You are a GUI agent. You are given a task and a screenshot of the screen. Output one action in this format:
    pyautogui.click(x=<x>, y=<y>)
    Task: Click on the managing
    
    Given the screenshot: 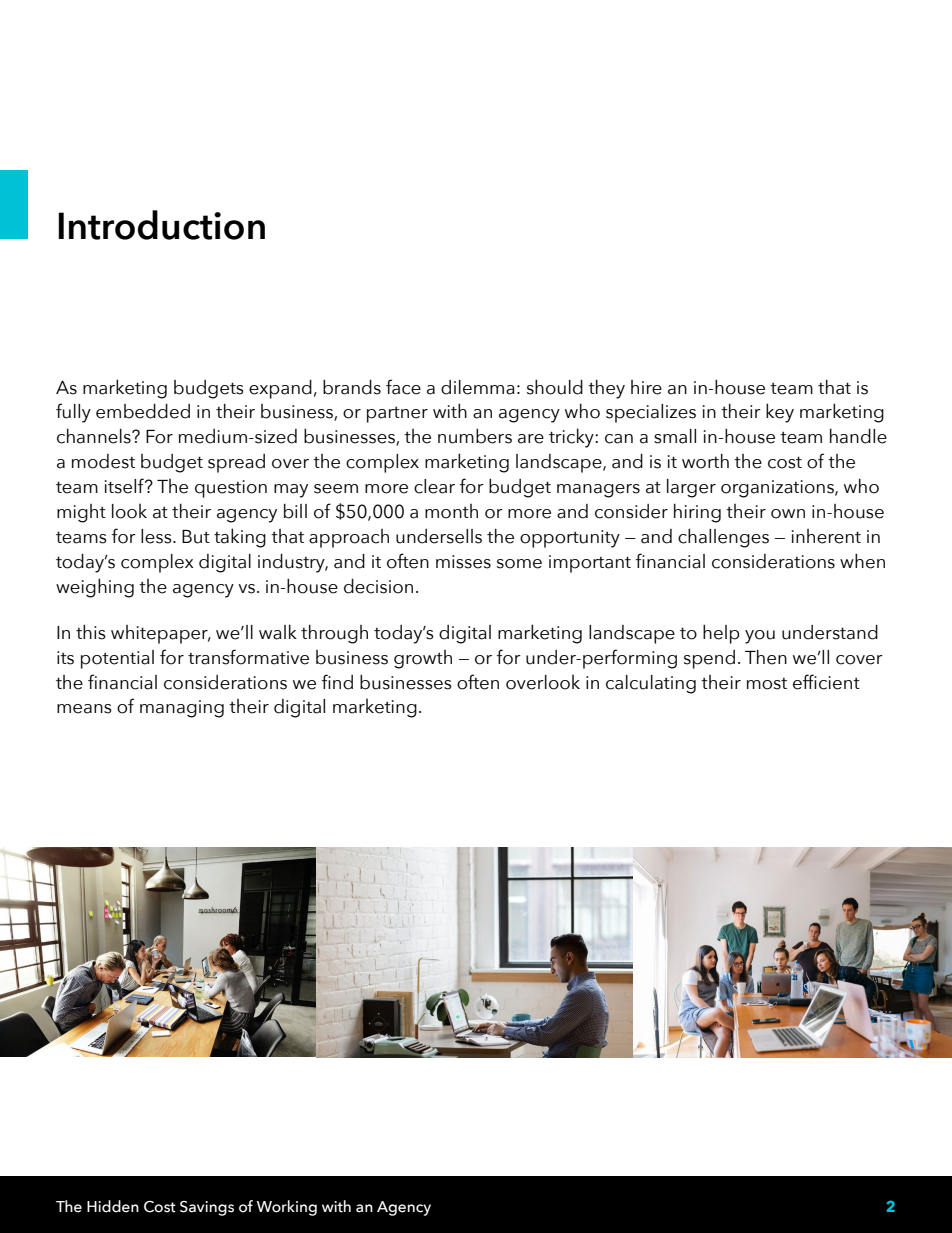 What is the action you would take?
    pyautogui.click(x=182, y=709)
